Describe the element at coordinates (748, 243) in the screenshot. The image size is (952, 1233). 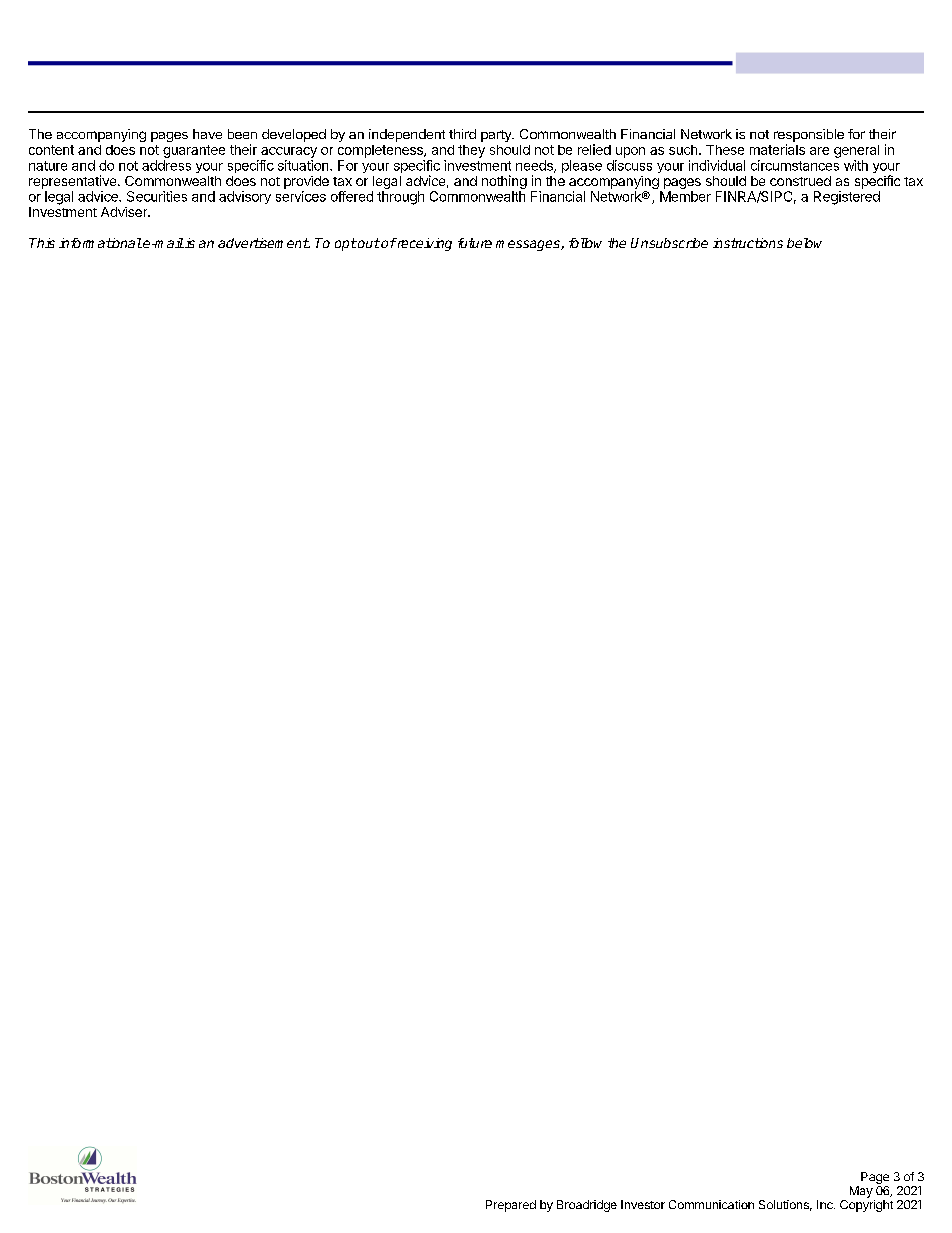
I see `instructions` at that location.
